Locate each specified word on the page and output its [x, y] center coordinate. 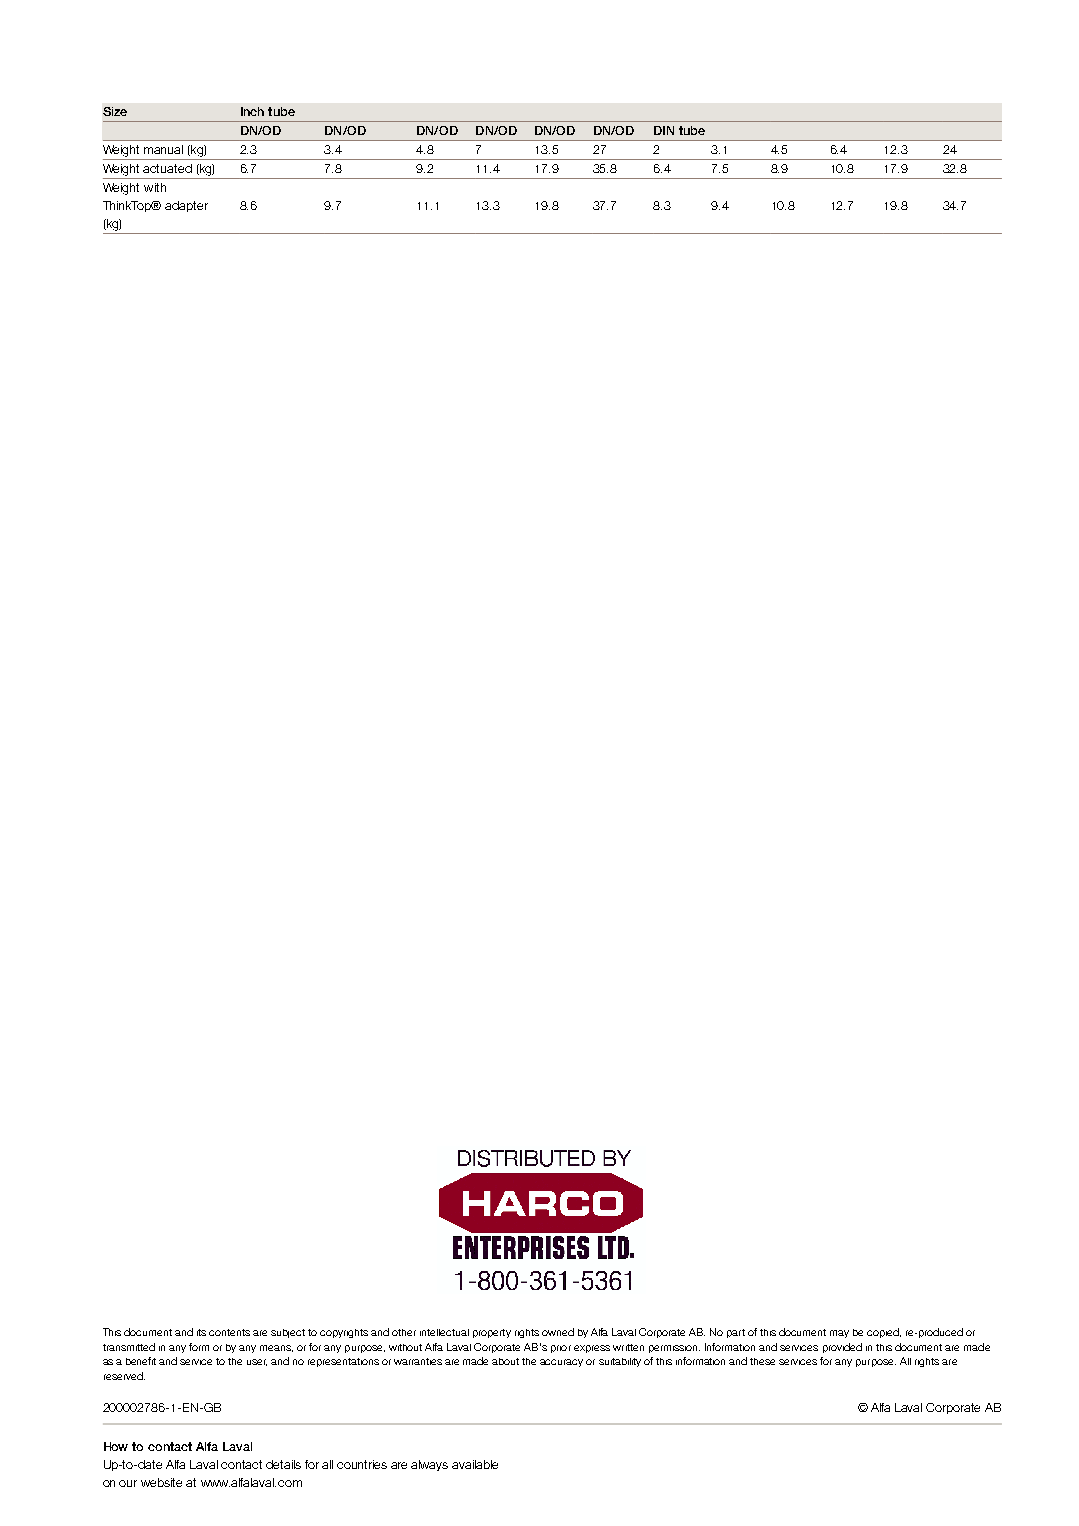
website [161, 1482]
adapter [186, 206]
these [762, 1361]
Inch [252, 111]
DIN [664, 130]
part [736, 1333]
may [839, 1334]
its [201, 1332]
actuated [167, 168]
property [492, 1333]
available [475, 1464]
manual [163, 149]
